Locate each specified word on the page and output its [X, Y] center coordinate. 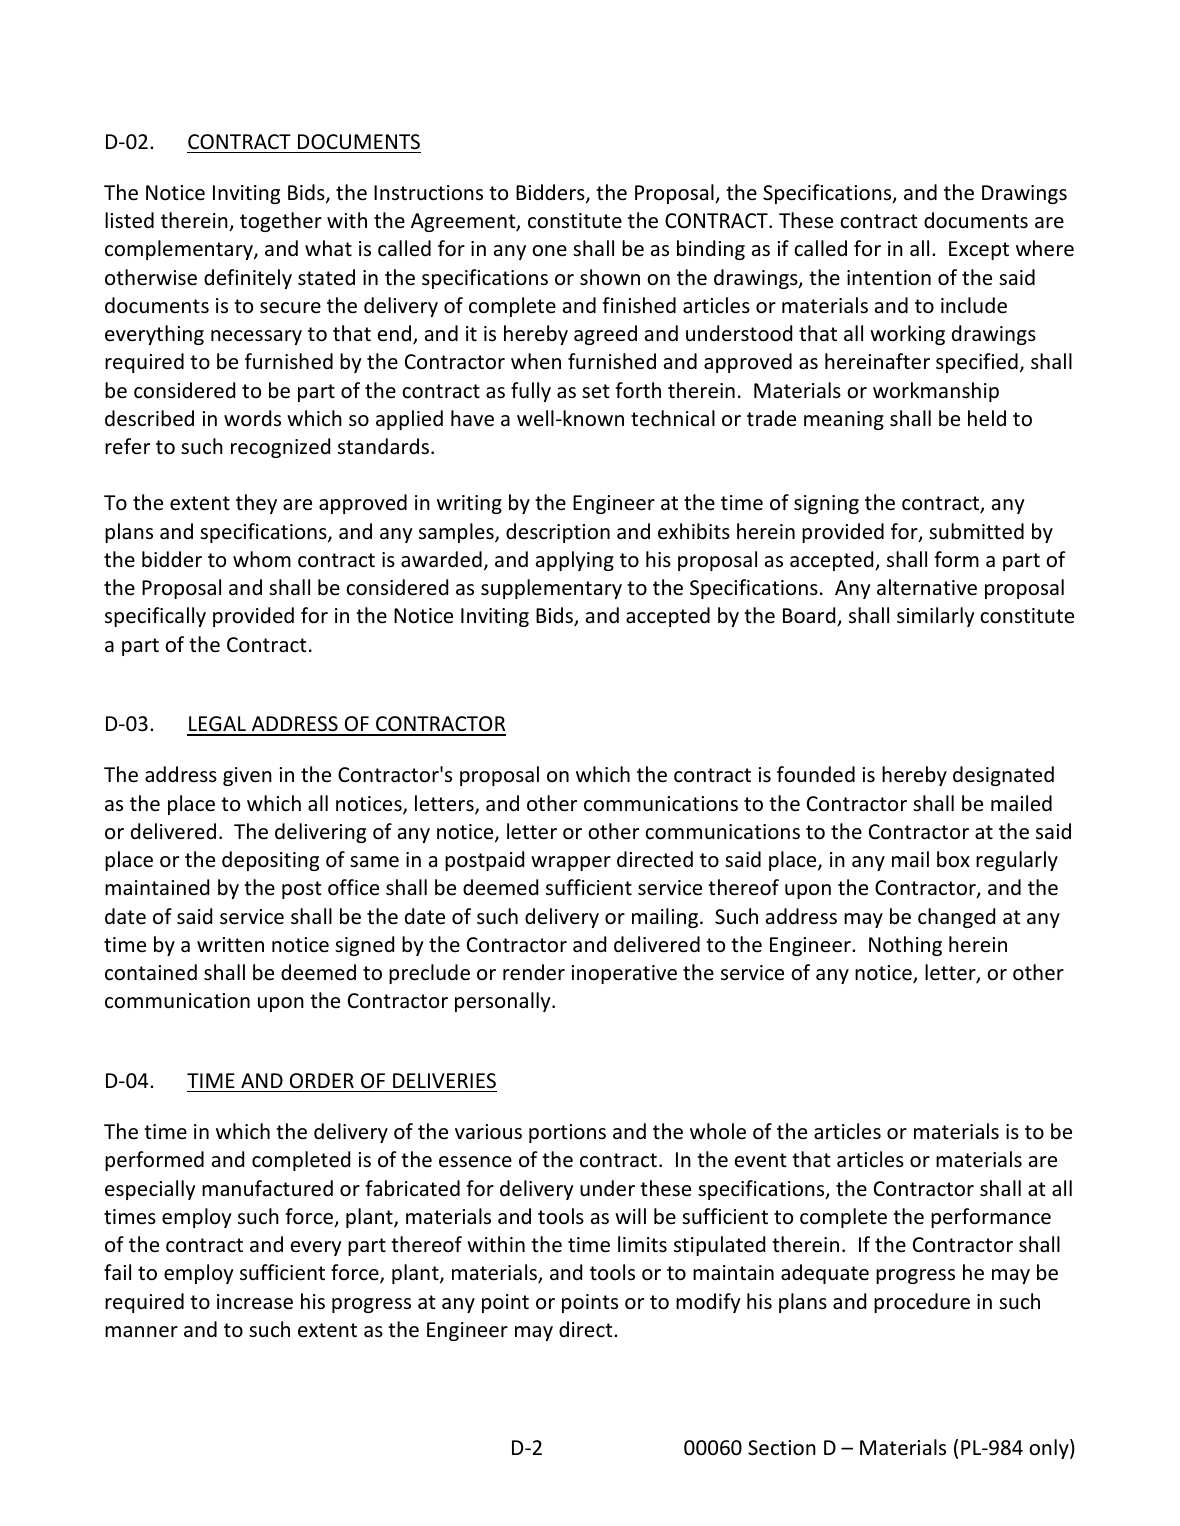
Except [979, 250]
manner [141, 1332]
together [281, 222]
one [549, 251]
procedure [922, 1303]
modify [708, 1303]
